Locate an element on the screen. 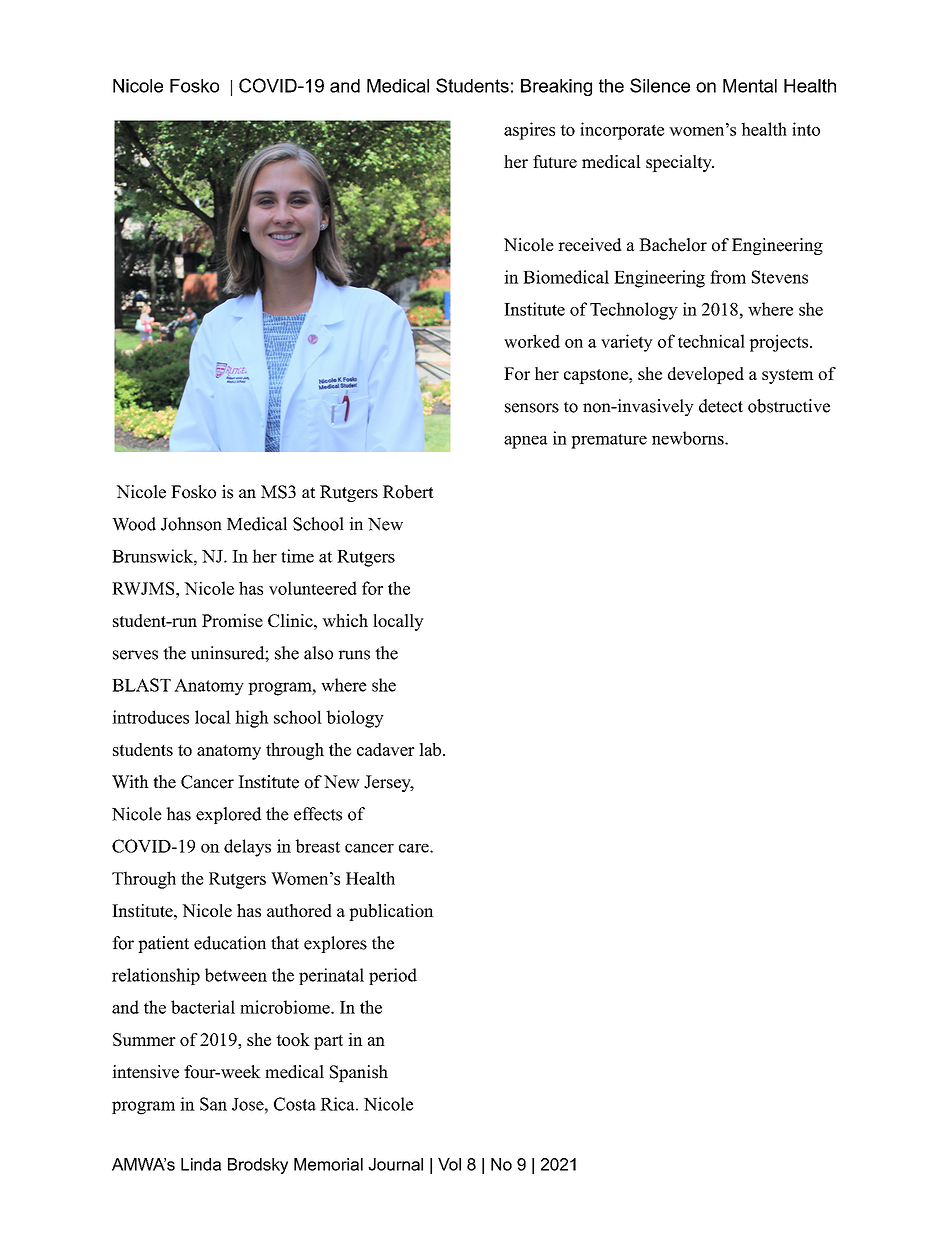 The width and height of the screenshot is (952, 1233). aspires is located at coordinates (529, 131).
